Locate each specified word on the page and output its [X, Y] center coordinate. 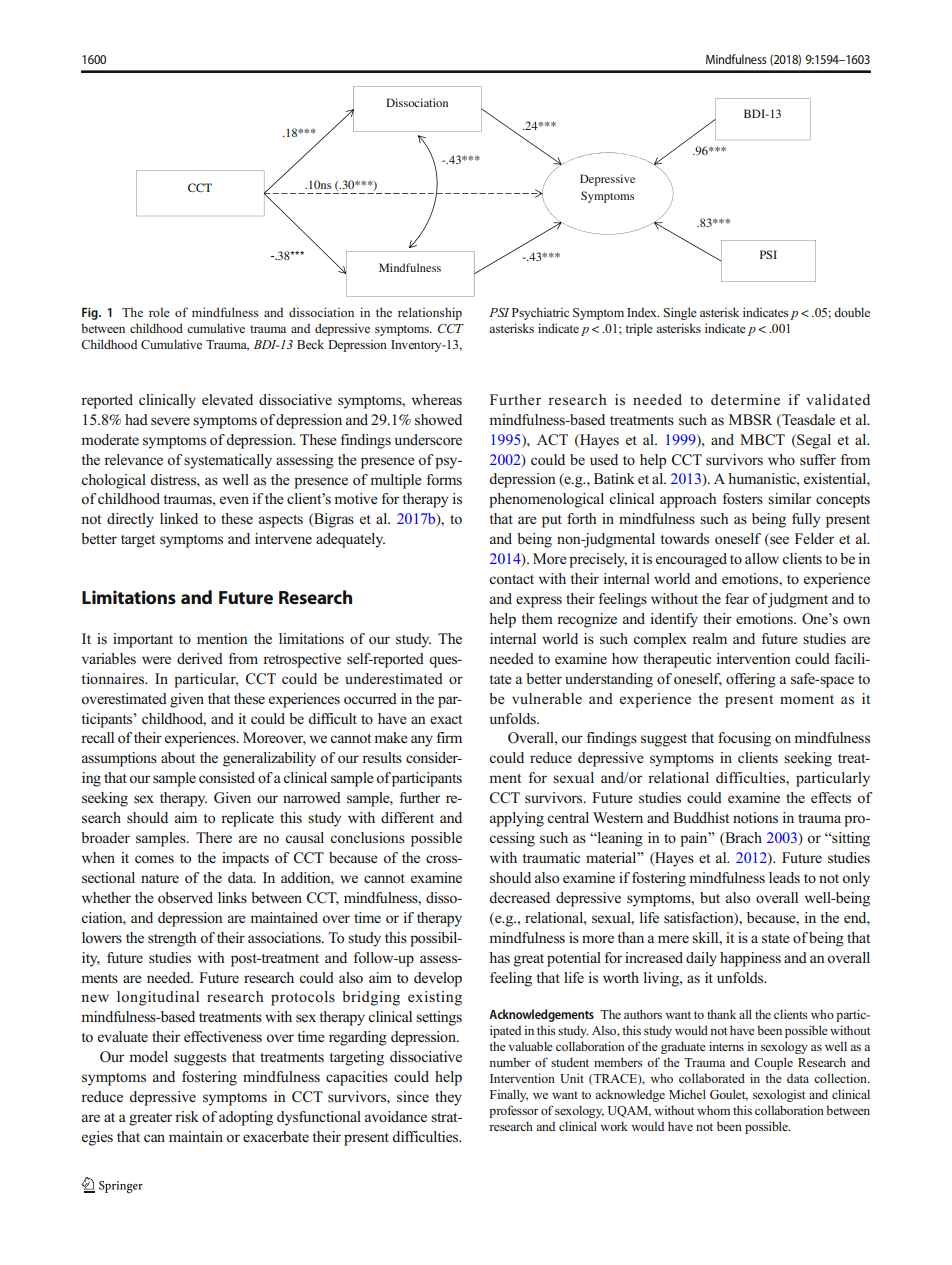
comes [154, 859]
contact [511, 579]
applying [517, 819]
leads [784, 877]
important [143, 640]
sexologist [779, 1095]
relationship [430, 313]
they [448, 1098]
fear [737, 598]
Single [680, 313]
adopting [246, 1118]
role [159, 312]
